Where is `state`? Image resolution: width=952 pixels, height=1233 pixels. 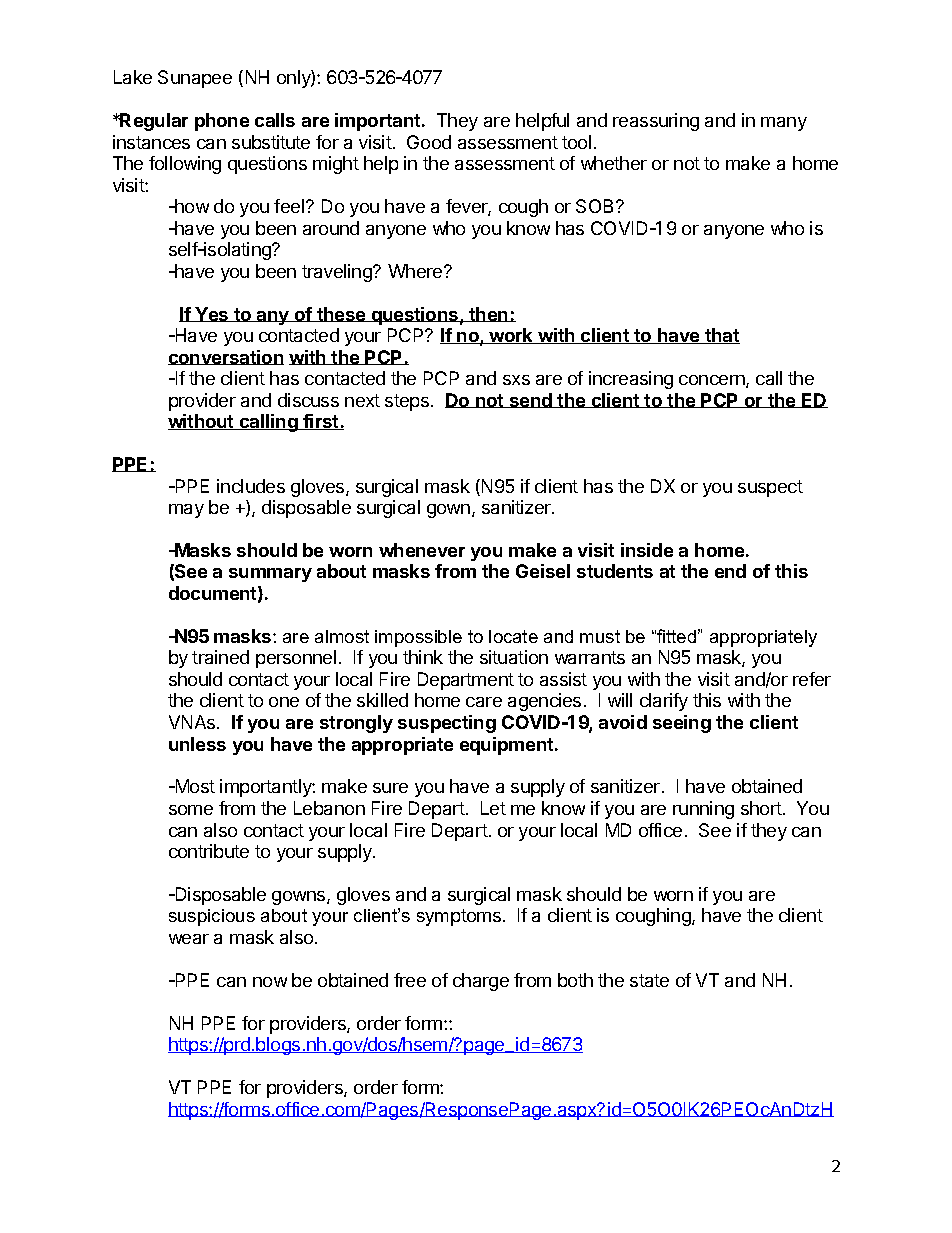
state is located at coordinates (649, 980).
